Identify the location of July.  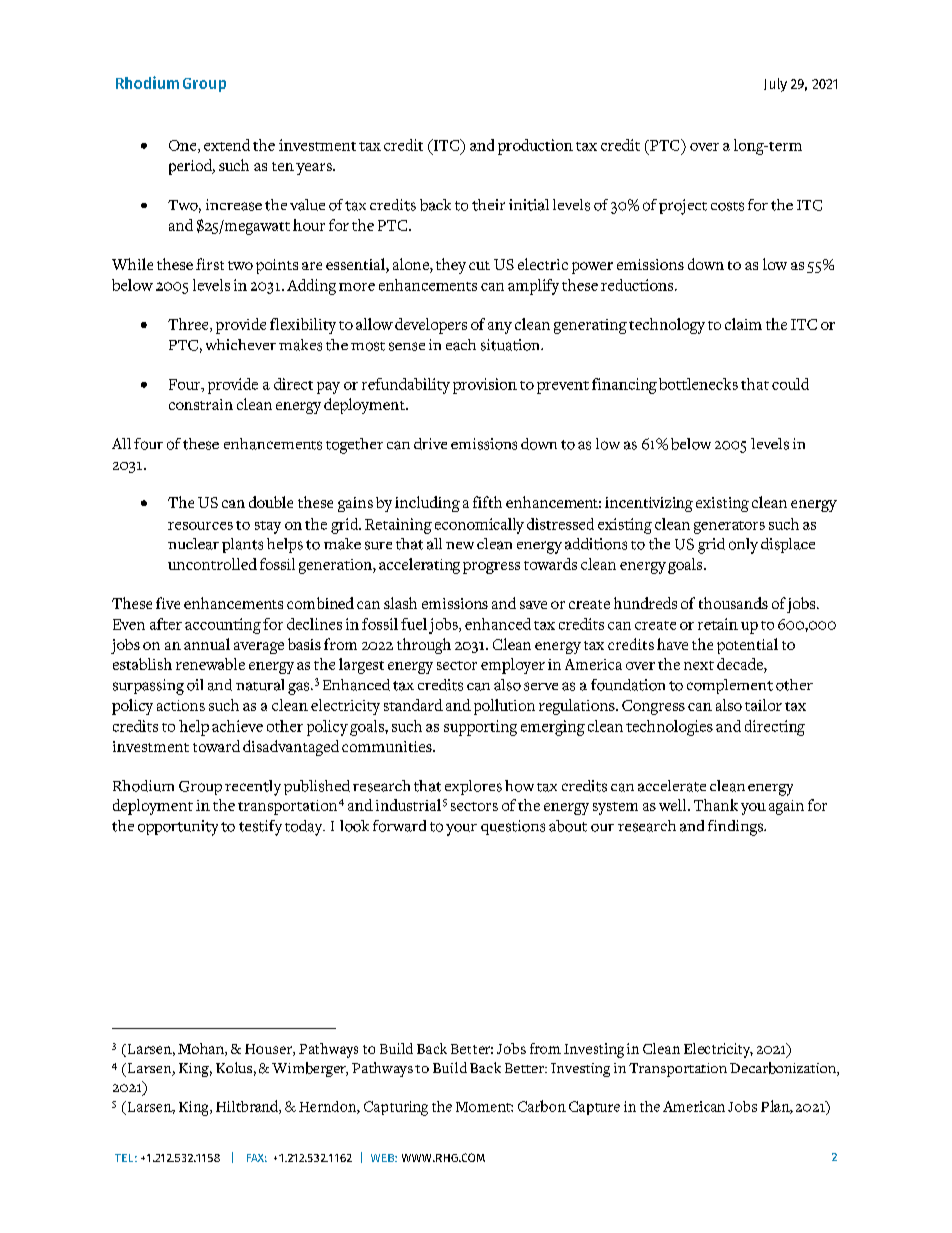
(775, 85).
